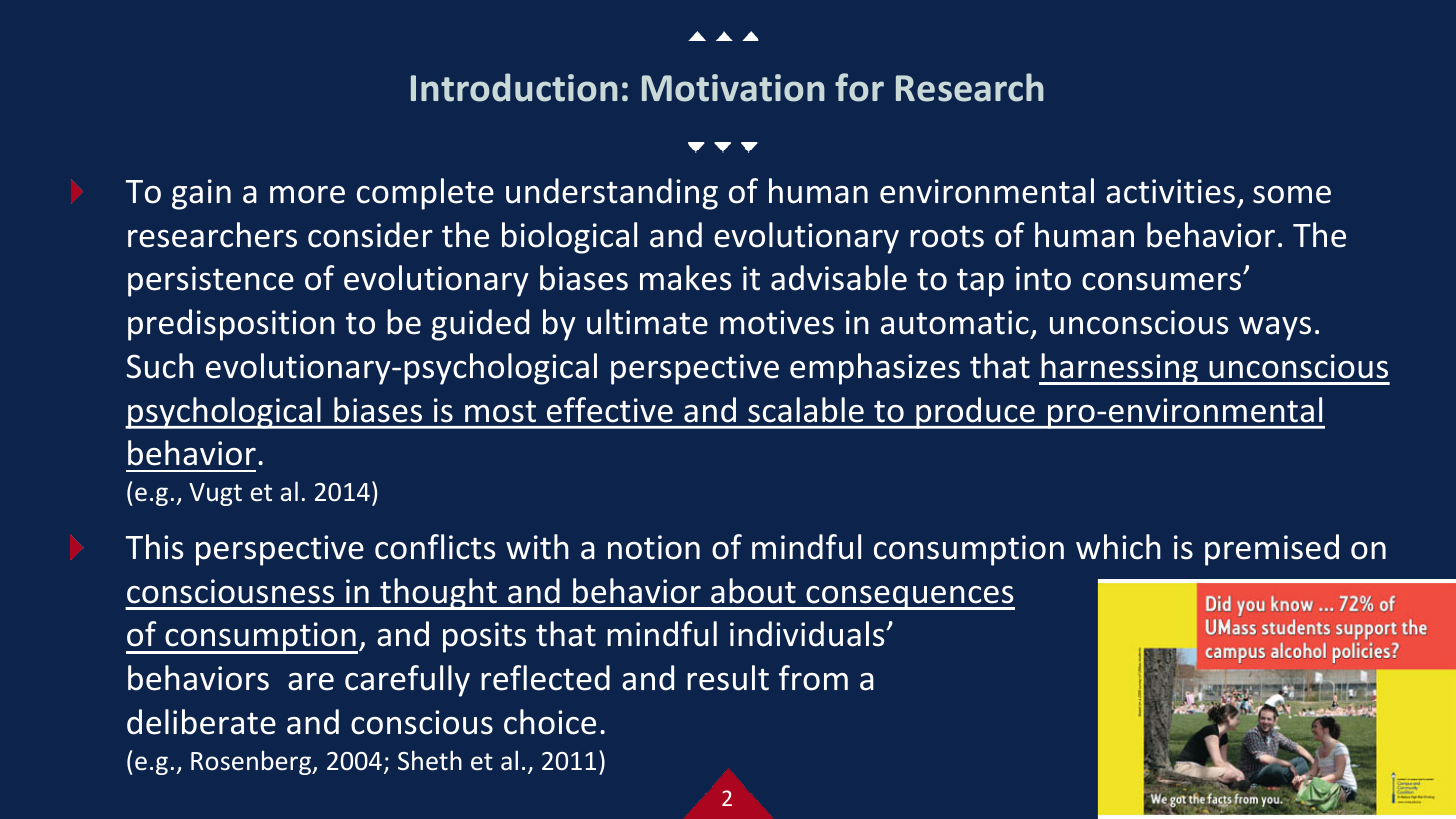  What do you see at coordinates (813, 678) in the document?
I see `from` at bounding box center [813, 678].
